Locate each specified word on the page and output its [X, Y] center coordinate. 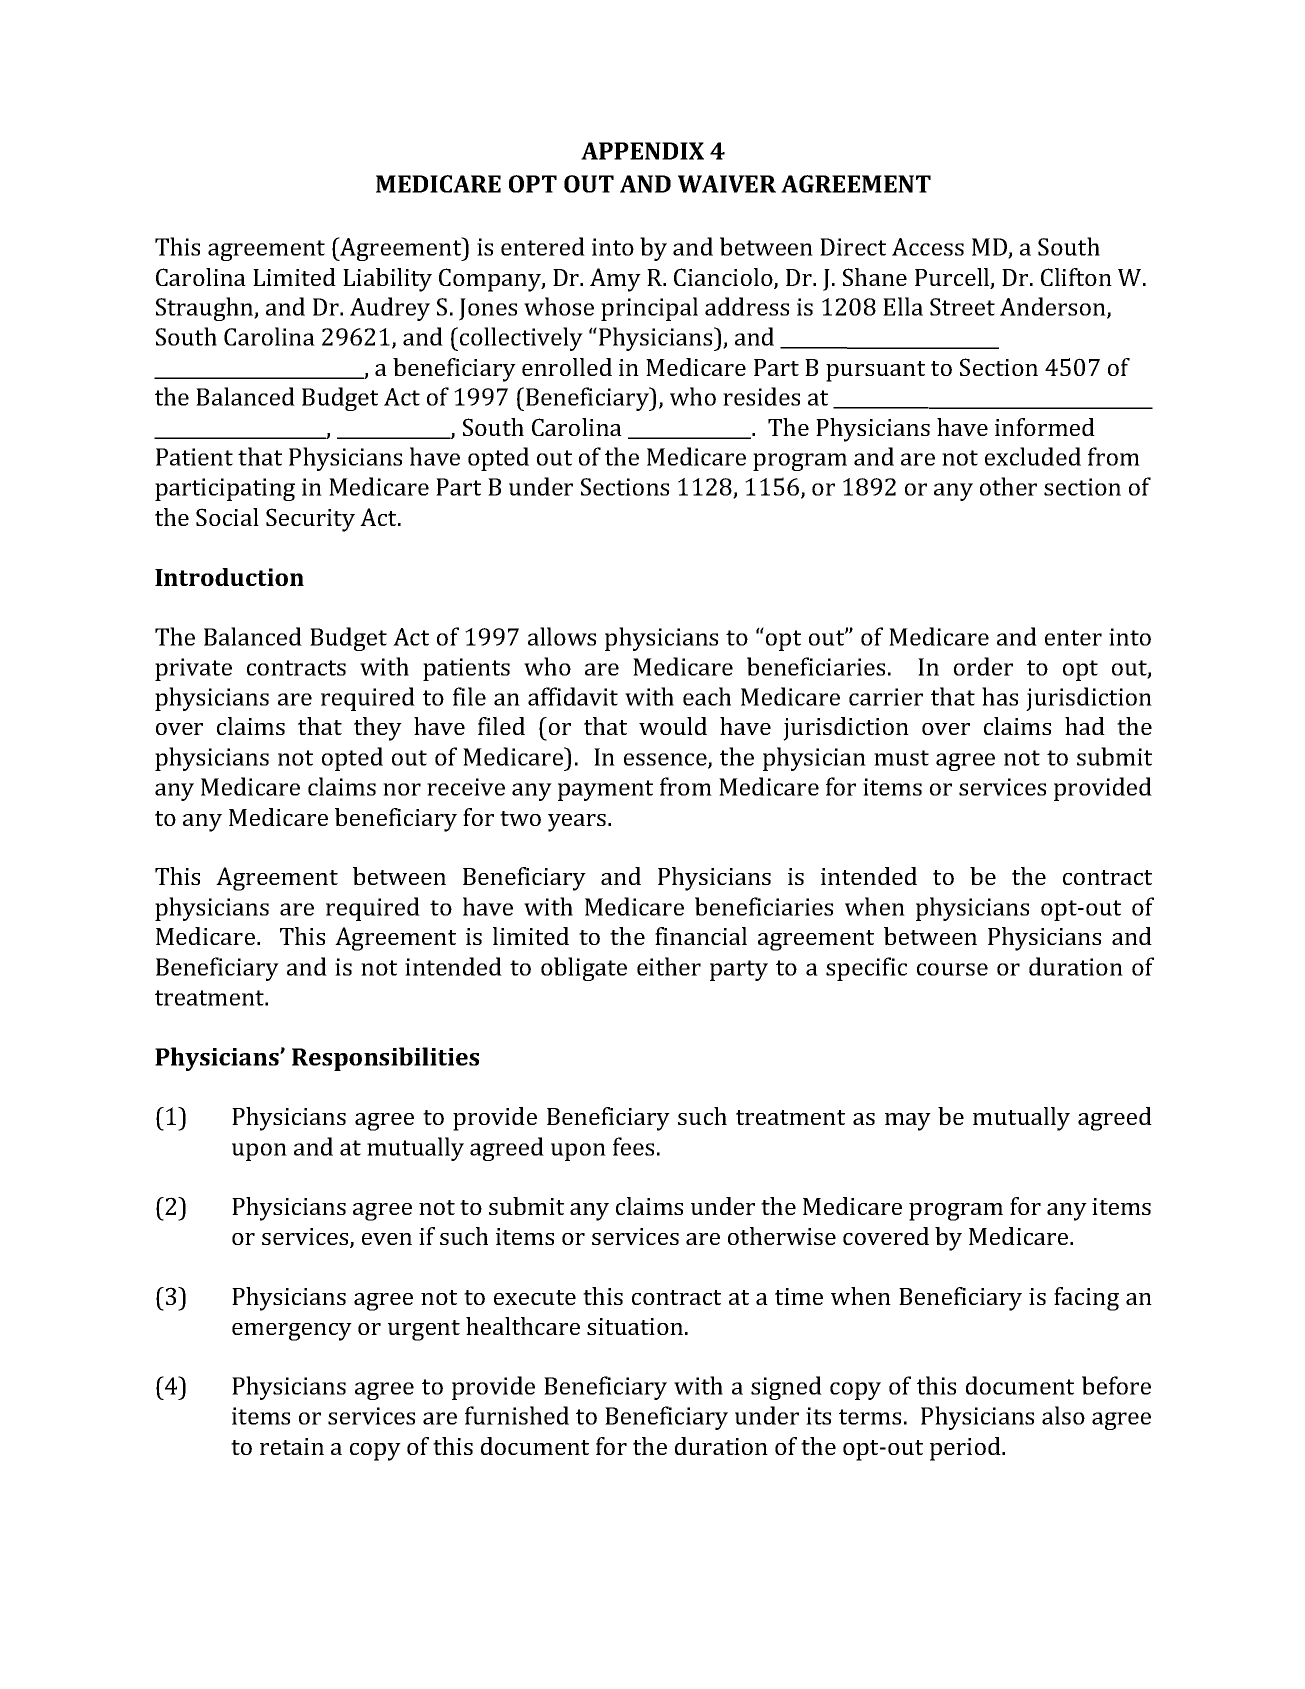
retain [292, 1446]
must [901, 758]
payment [605, 790]
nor [402, 789]
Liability [387, 280]
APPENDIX [642, 151]
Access [928, 247]
